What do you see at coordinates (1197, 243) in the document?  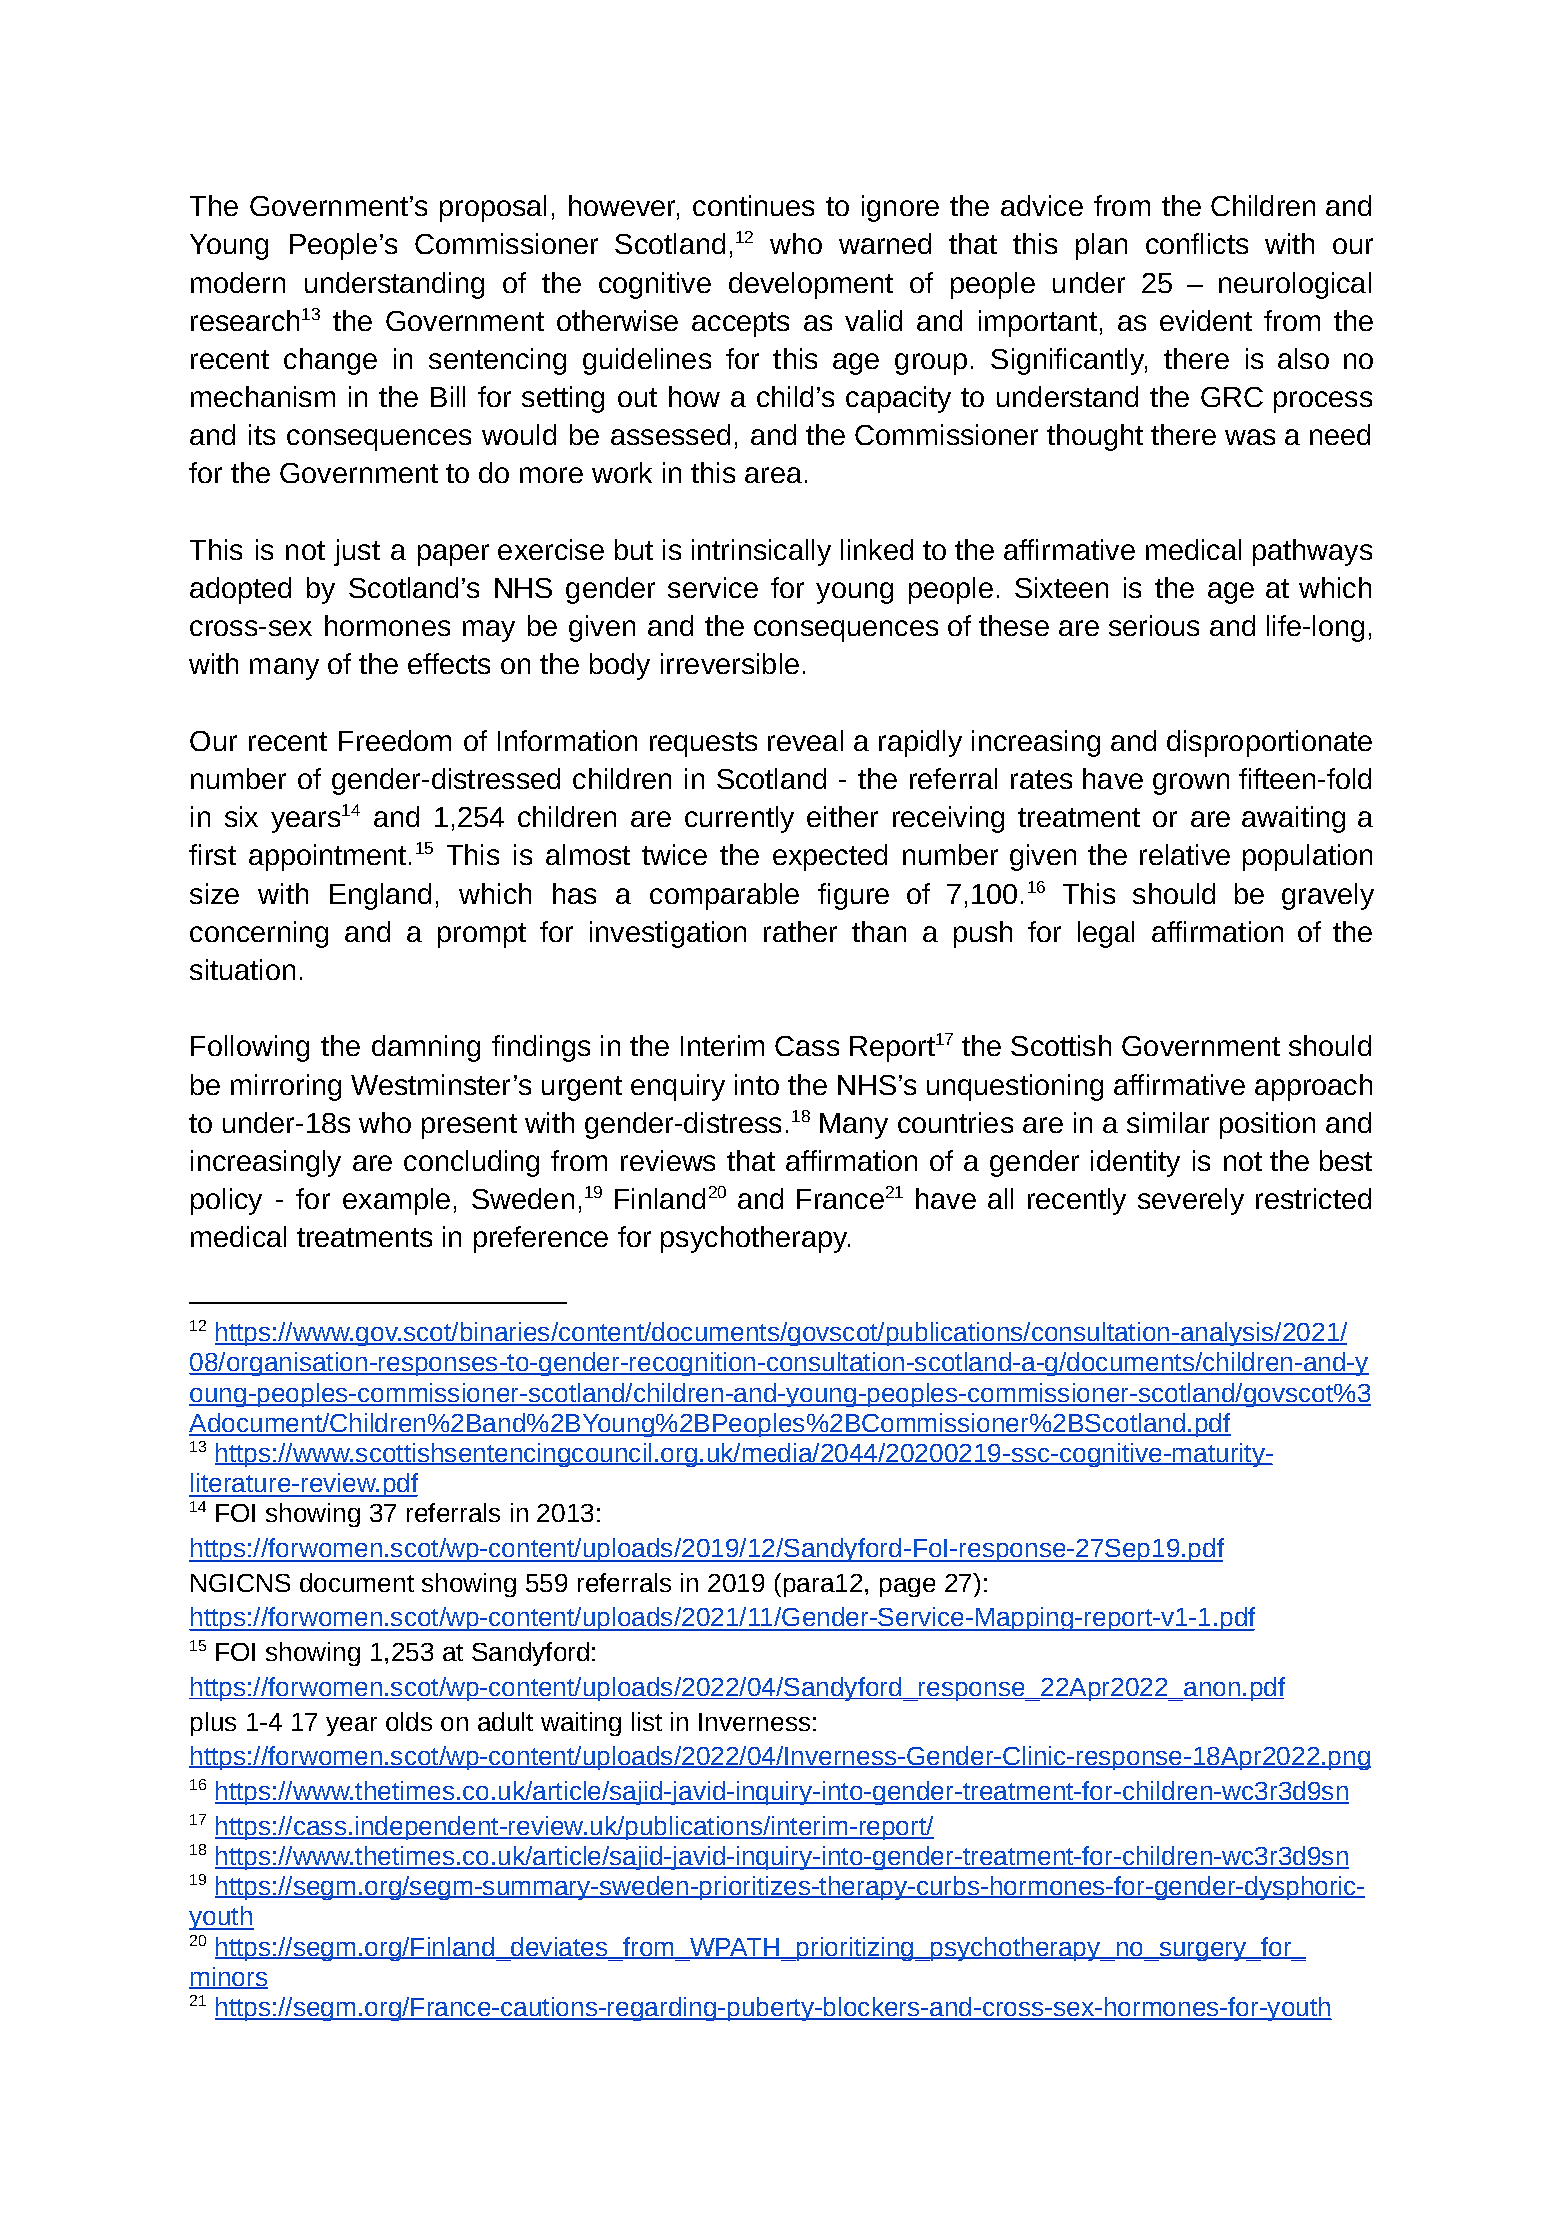 I see `conflicts` at bounding box center [1197, 243].
